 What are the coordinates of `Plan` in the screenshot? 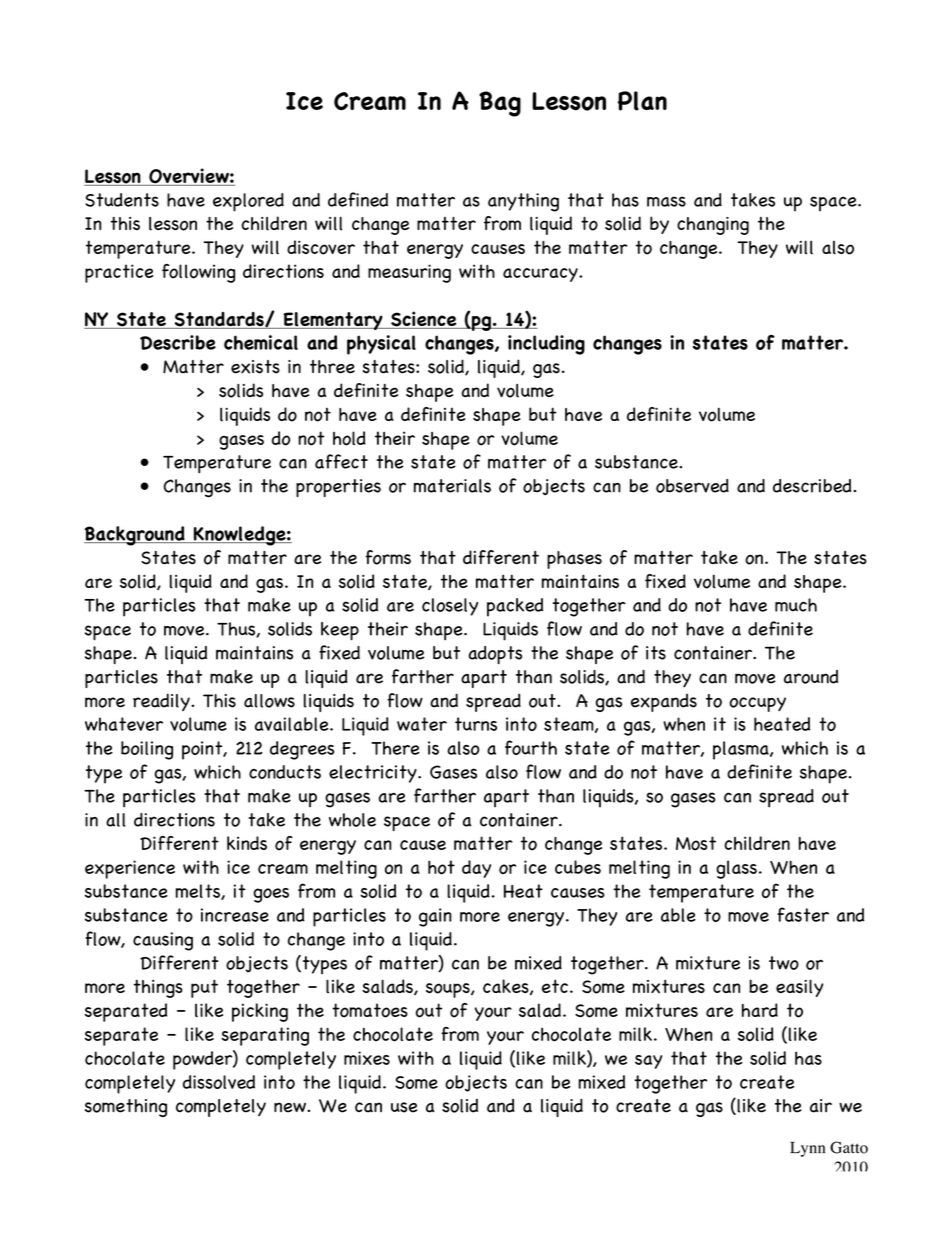 It's located at (642, 101).
